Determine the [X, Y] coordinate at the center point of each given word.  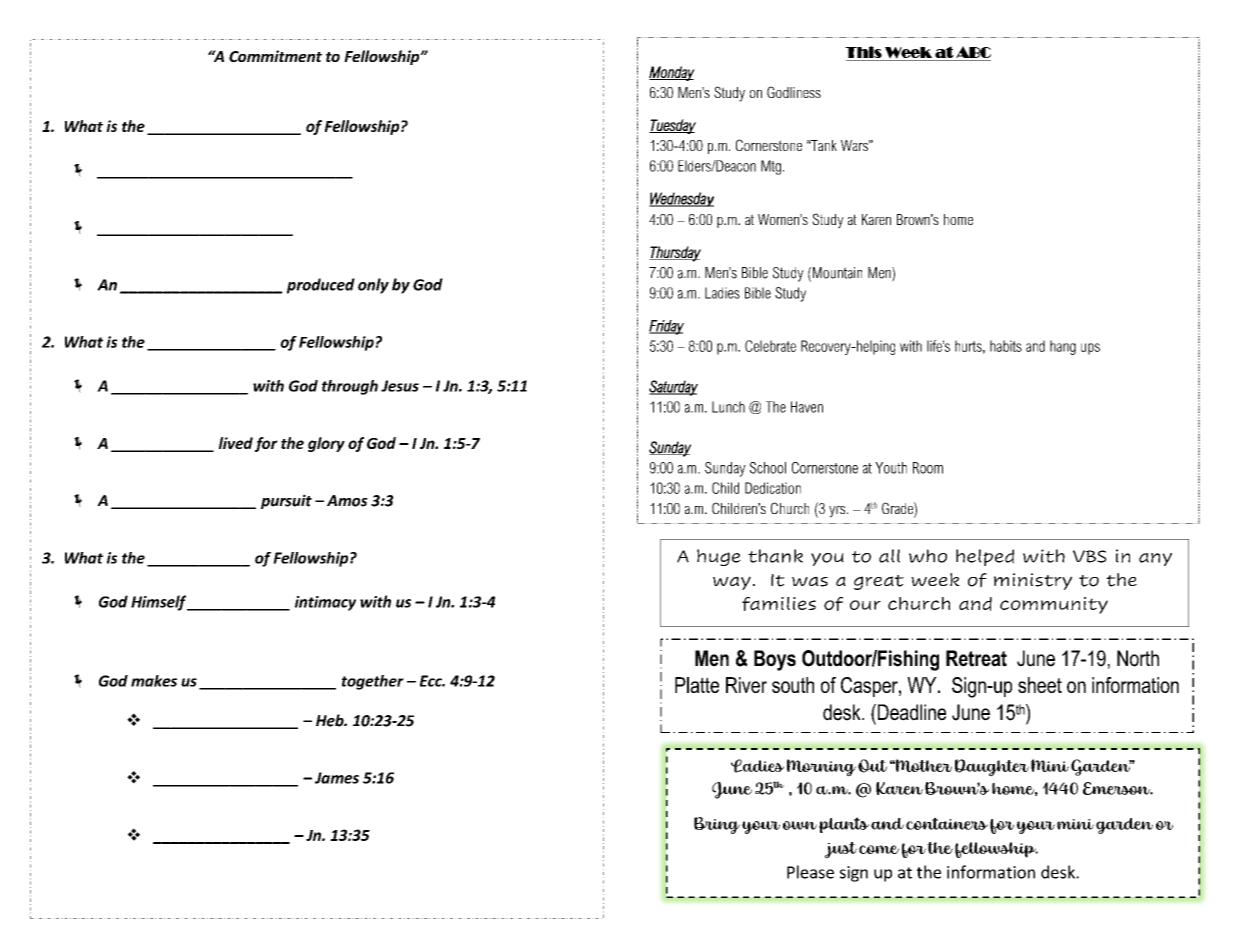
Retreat [976, 658]
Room [928, 468]
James [337, 778]
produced [321, 286]
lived [236, 443]
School [768, 468]
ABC [973, 52]
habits [1006, 346]
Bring [717, 825]
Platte [697, 685]
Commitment [275, 56]
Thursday [675, 254]
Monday [672, 73]
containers [947, 823]
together [373, 682]
